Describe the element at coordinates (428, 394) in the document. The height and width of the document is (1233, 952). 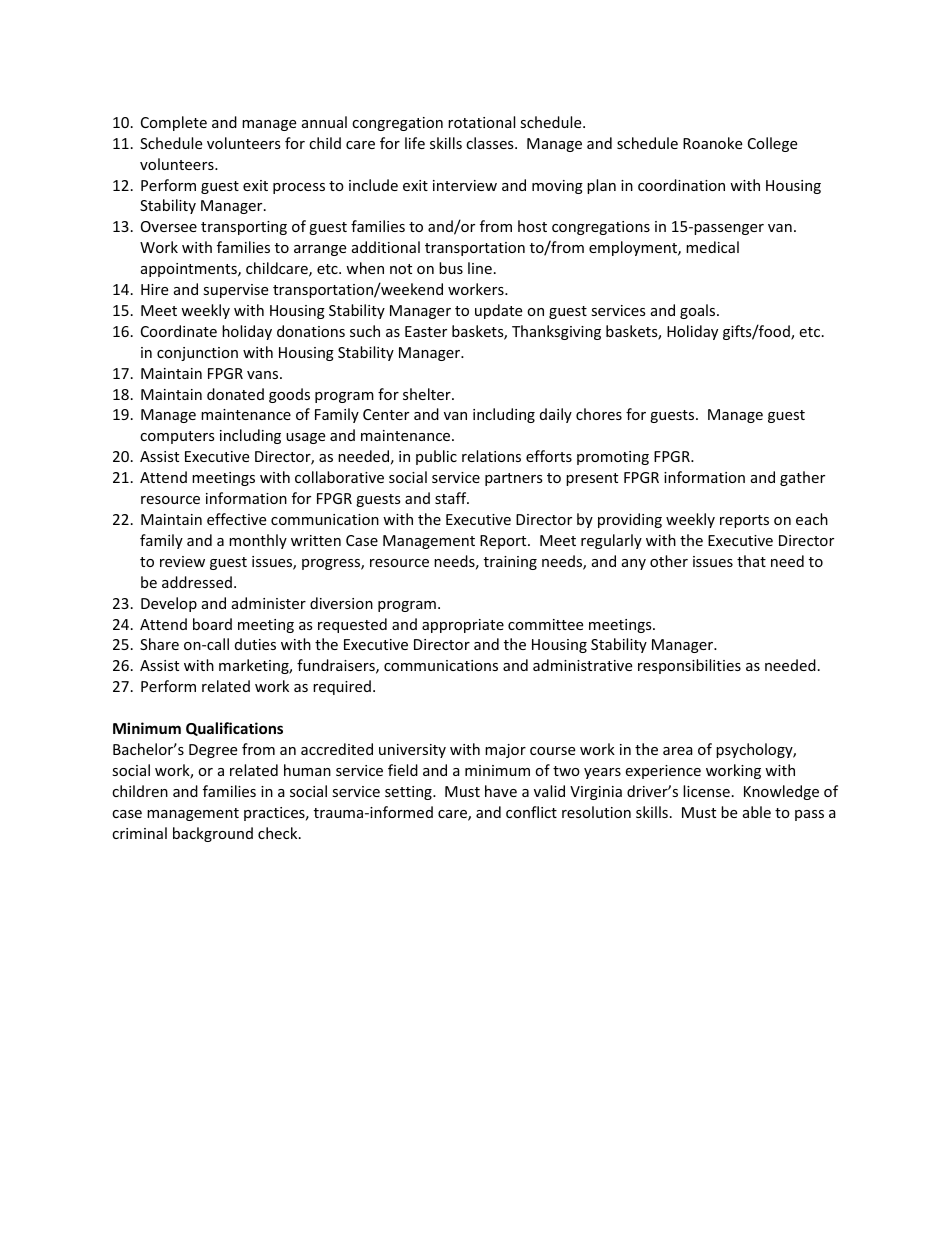
I see `shelter` at that location.
